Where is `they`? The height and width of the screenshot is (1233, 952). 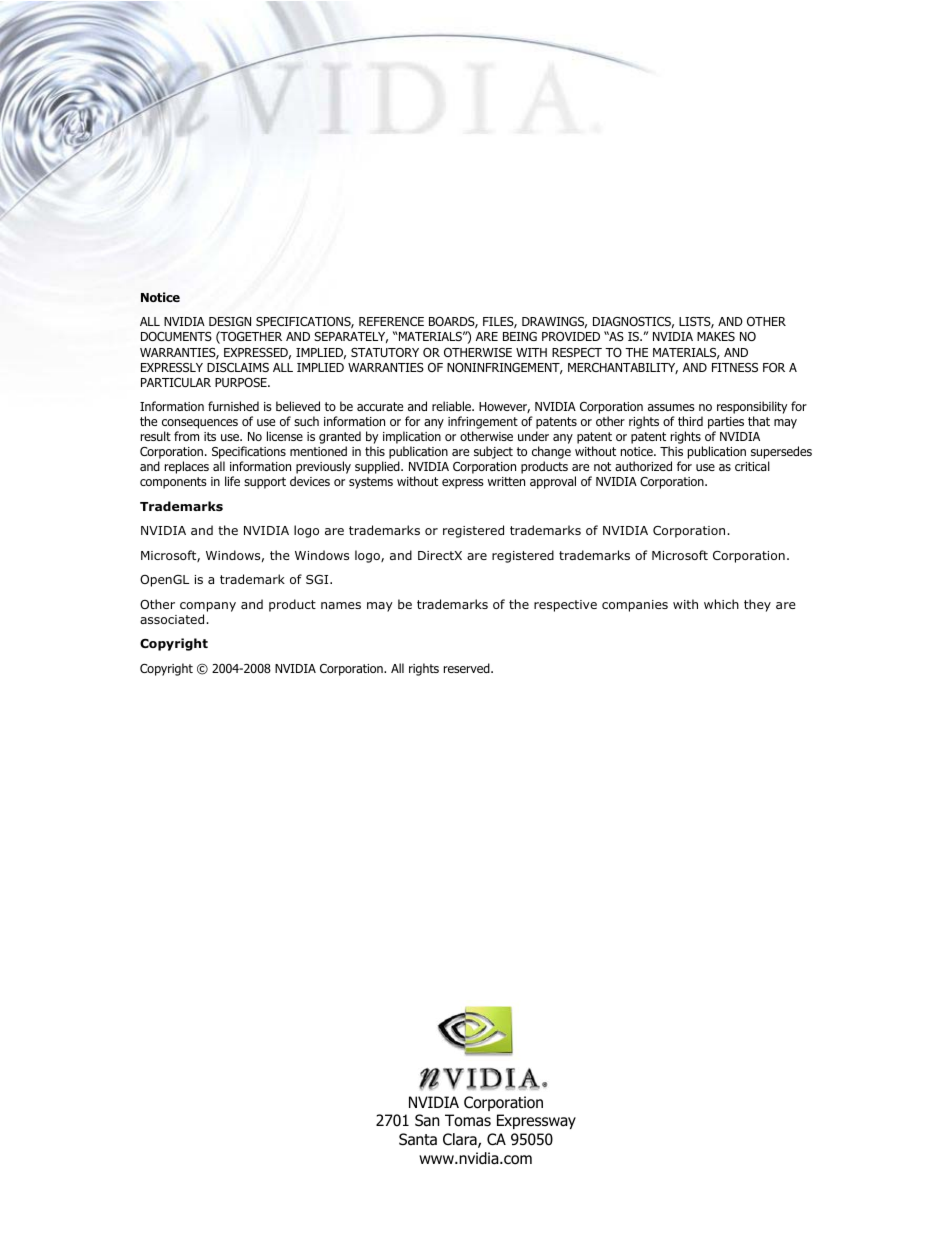
they is located at coordinates (757, 605).
